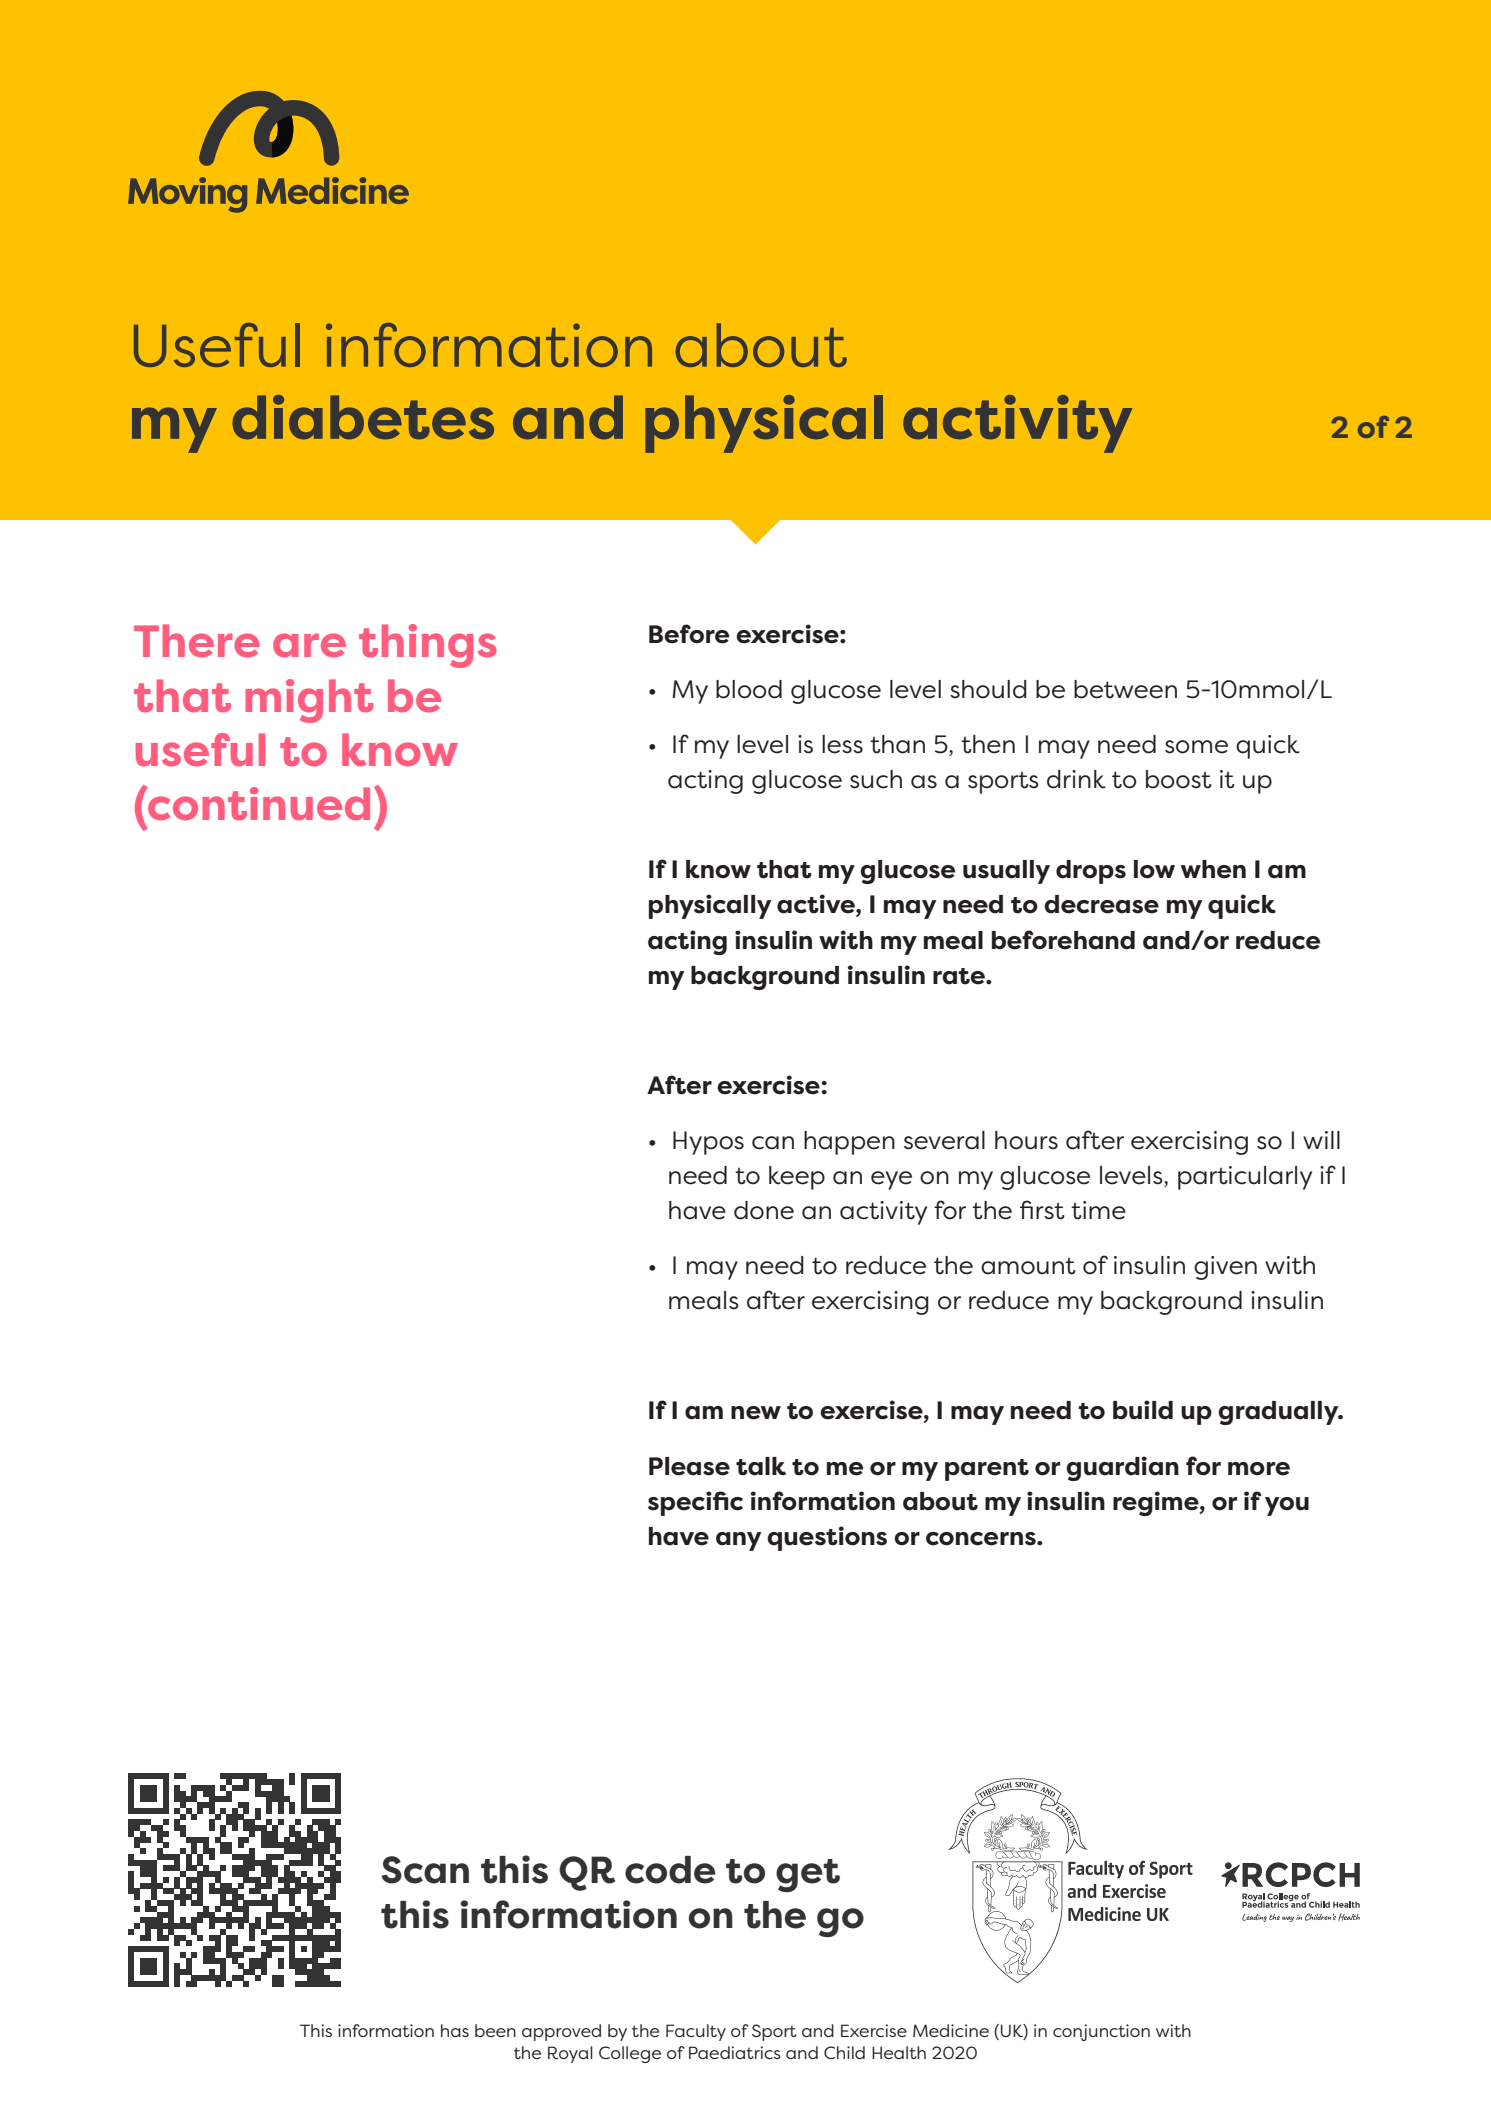 This page has height=2109, width=1491. I want to click on blood, so click(749, 689).
